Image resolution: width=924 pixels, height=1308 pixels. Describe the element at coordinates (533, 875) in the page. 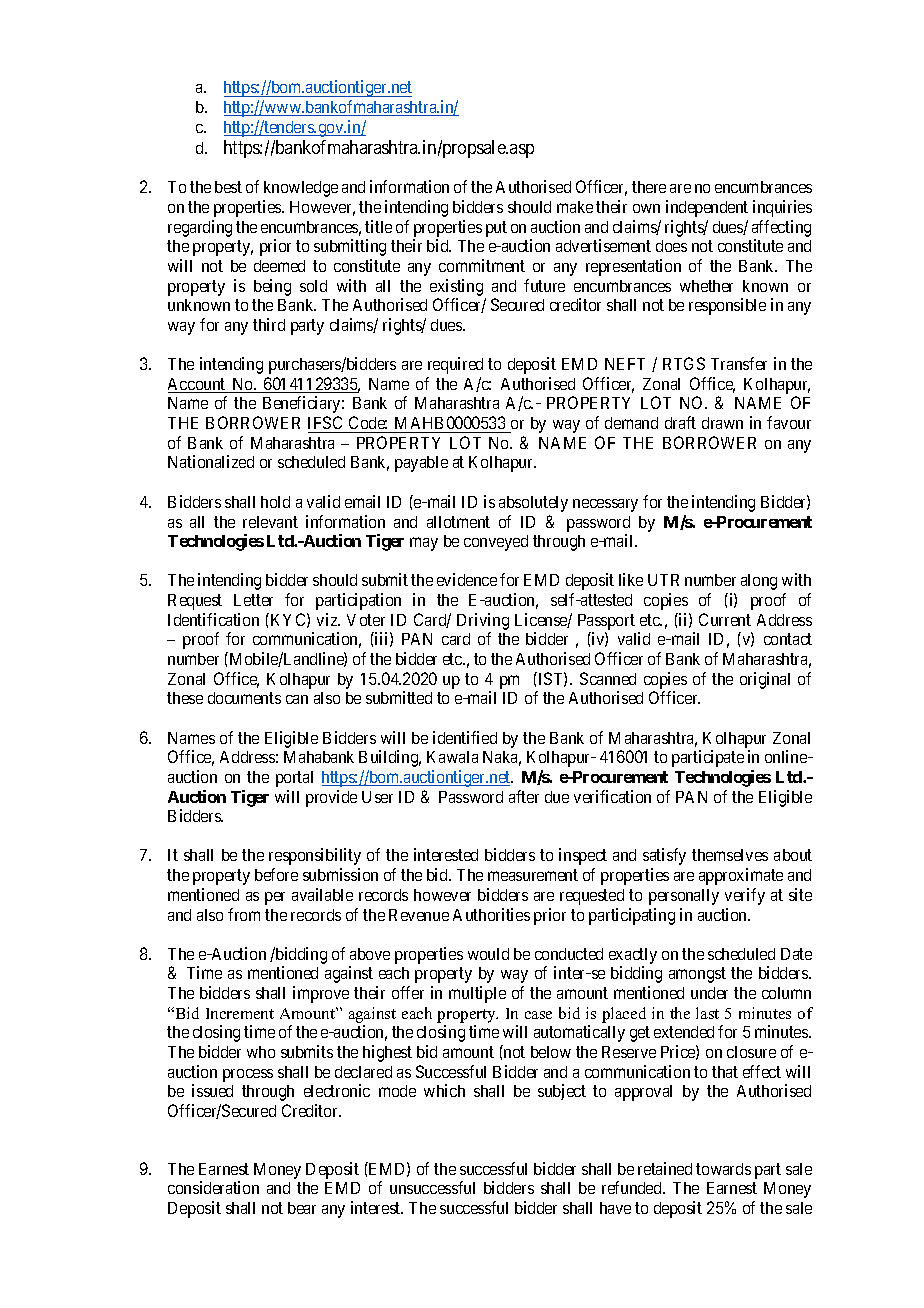

I see `measurement` at that location.
